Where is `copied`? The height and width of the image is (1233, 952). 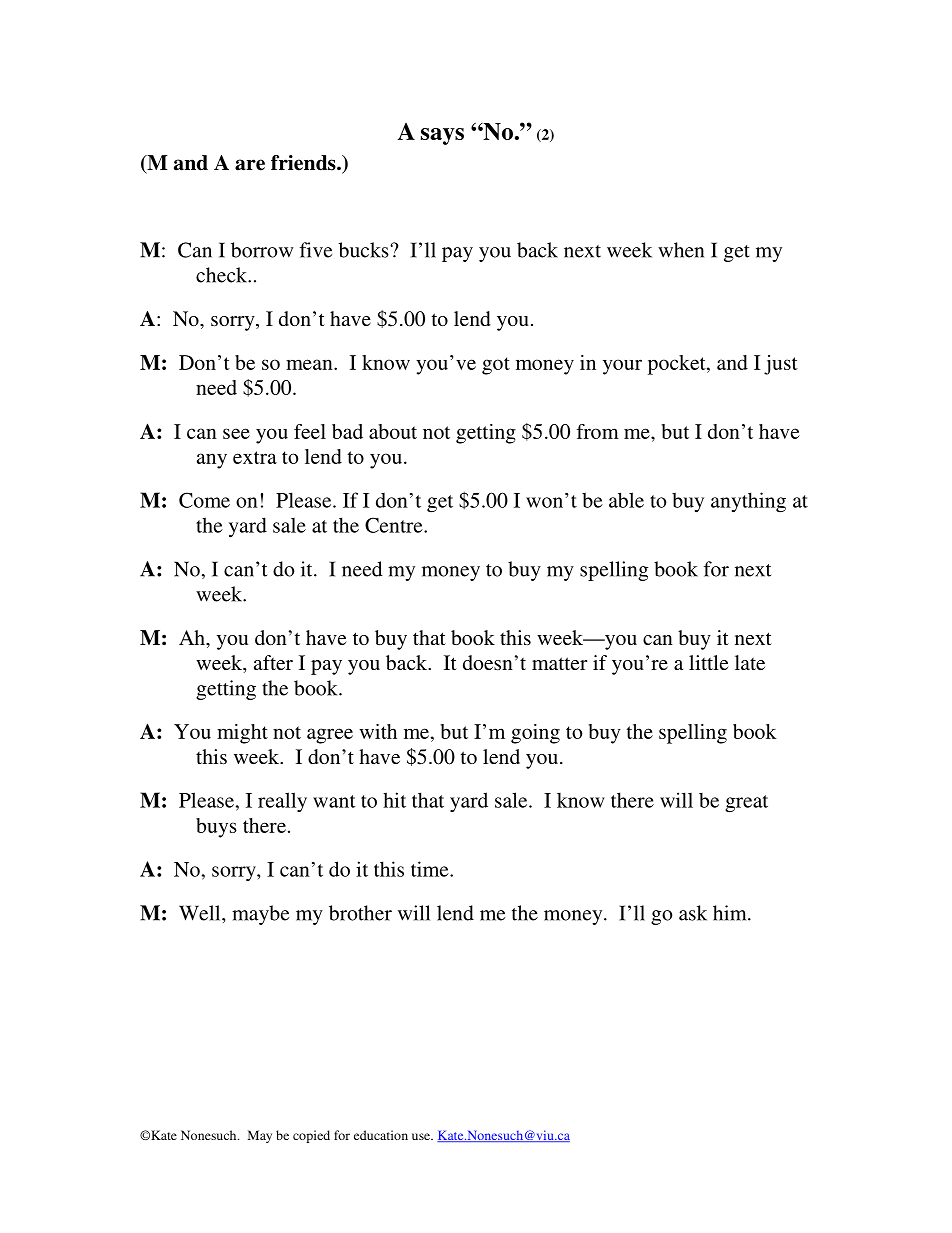
copied is located at coordinates (311, 1136).
